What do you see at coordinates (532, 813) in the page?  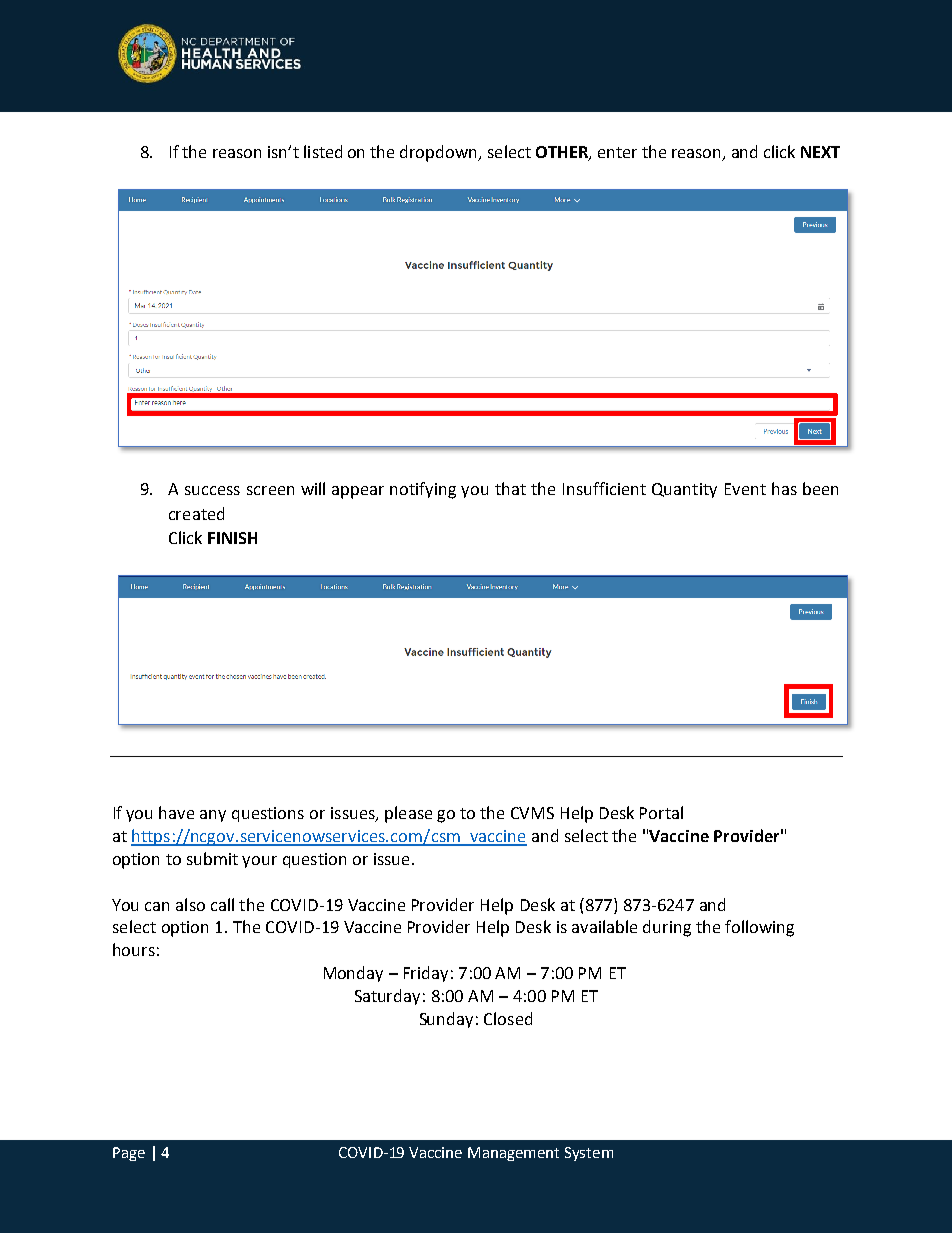 I see `CVMS` at bounding box center [532, 813].
